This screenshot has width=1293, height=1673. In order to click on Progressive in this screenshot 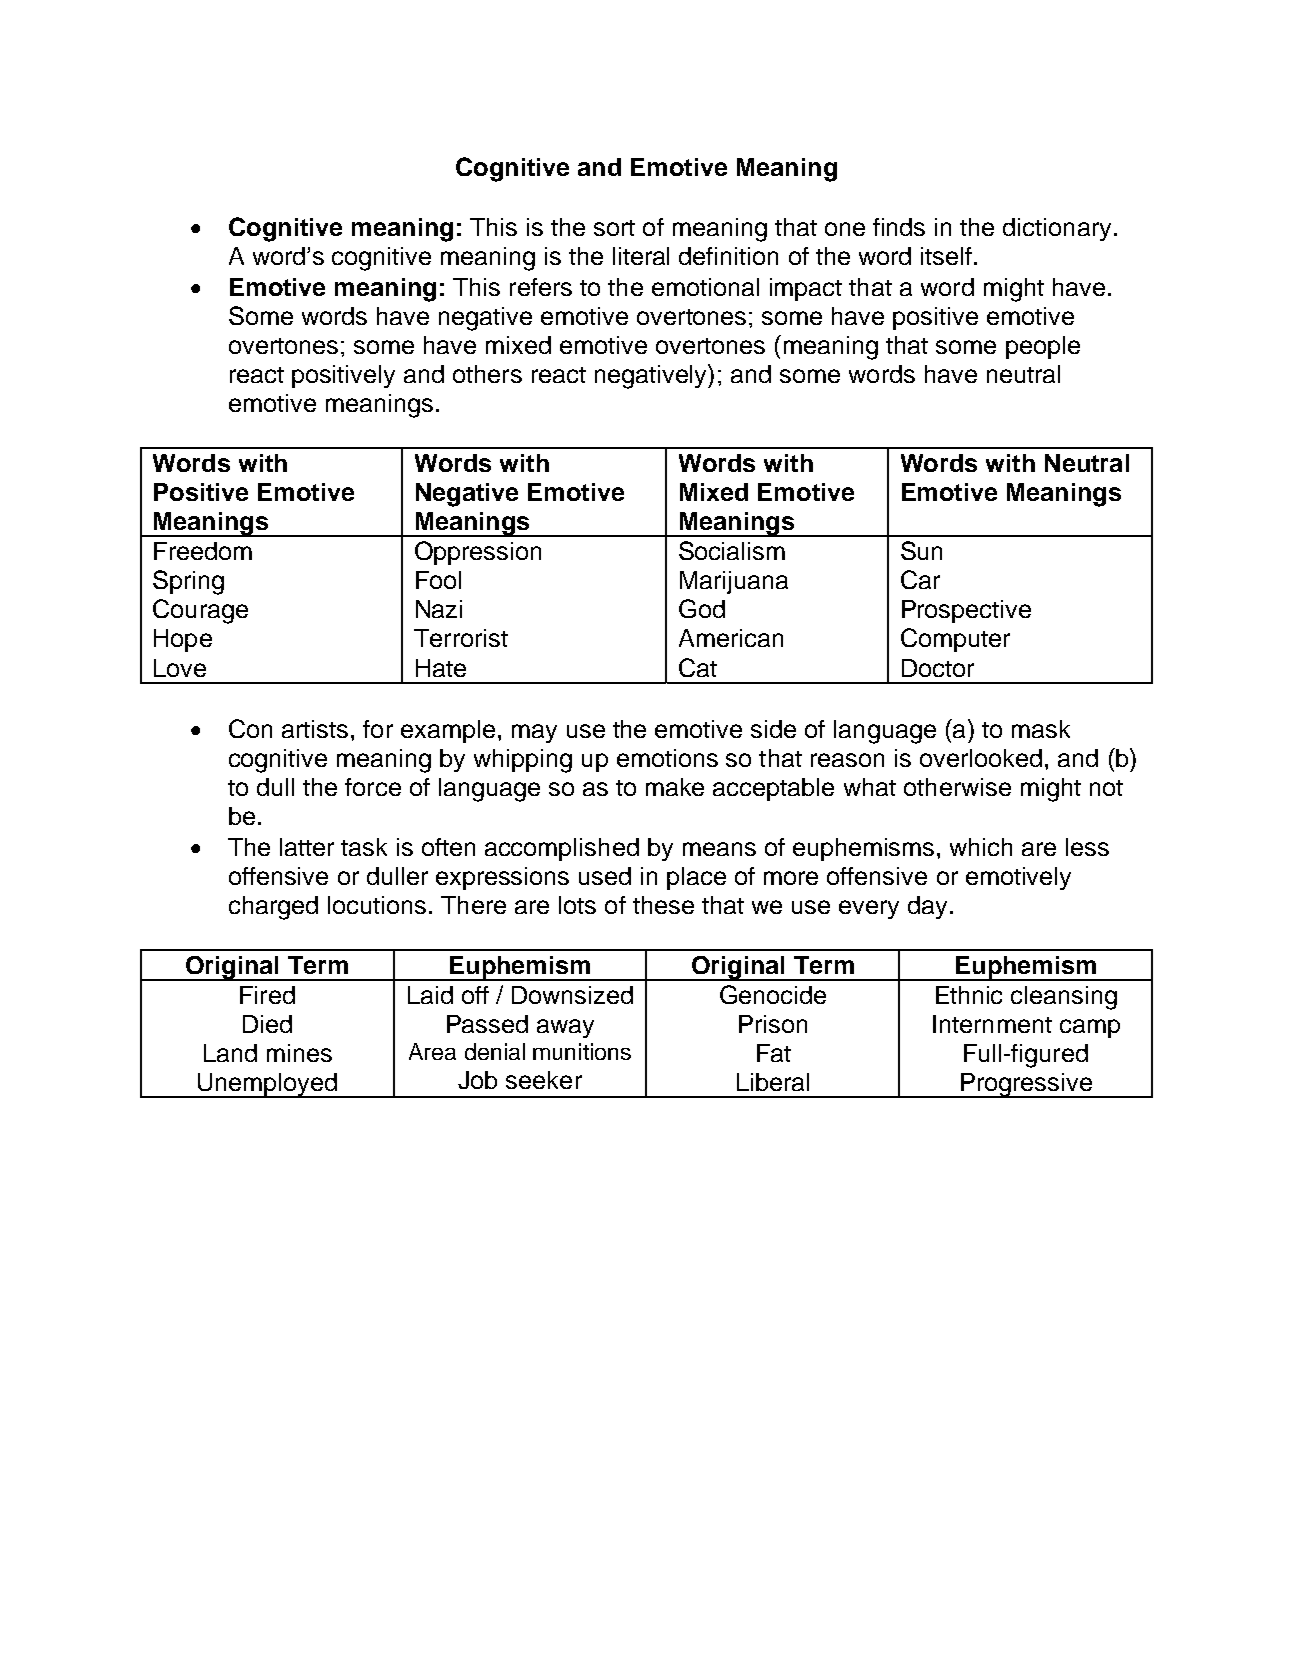, I will do `click(1026, 1085)`.
